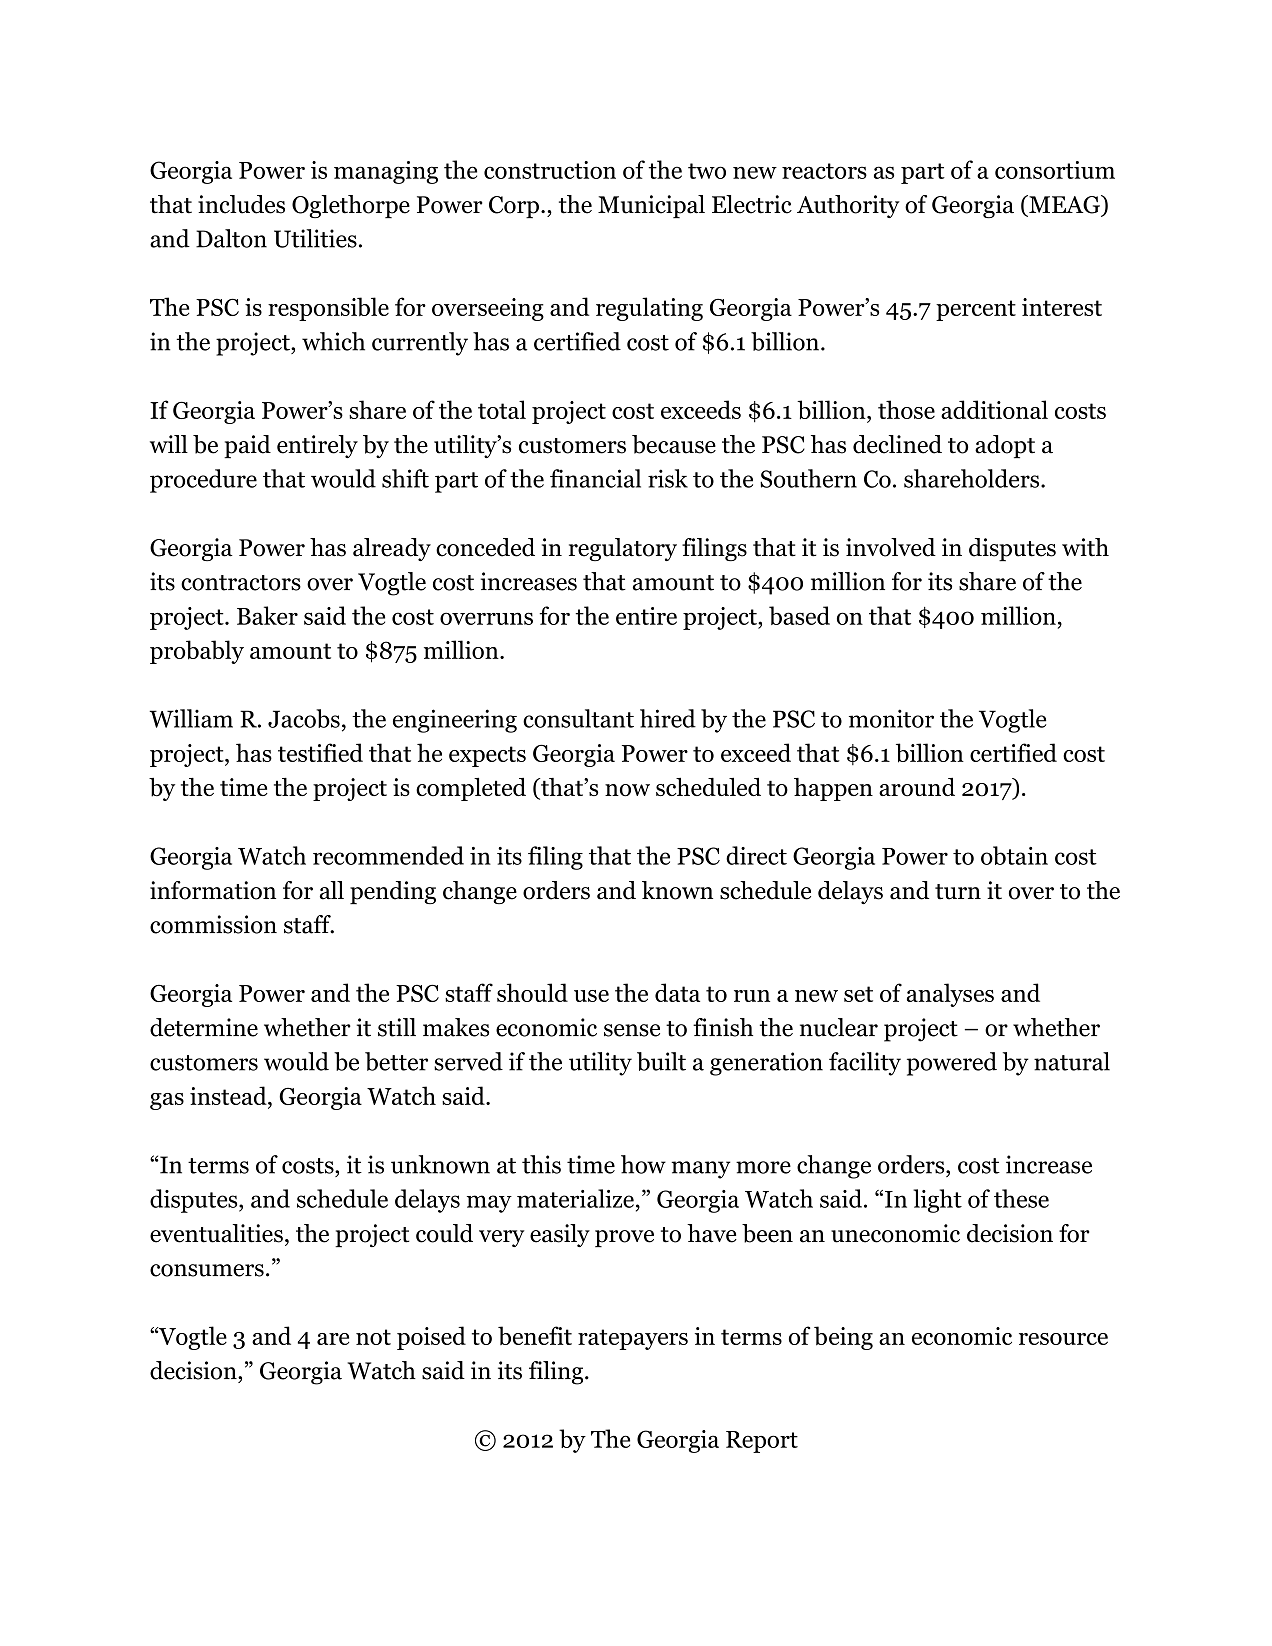  What do you see at coordinates (1055, 170) in the document?
I see `consortium` at bounding box center [1055, 170].
